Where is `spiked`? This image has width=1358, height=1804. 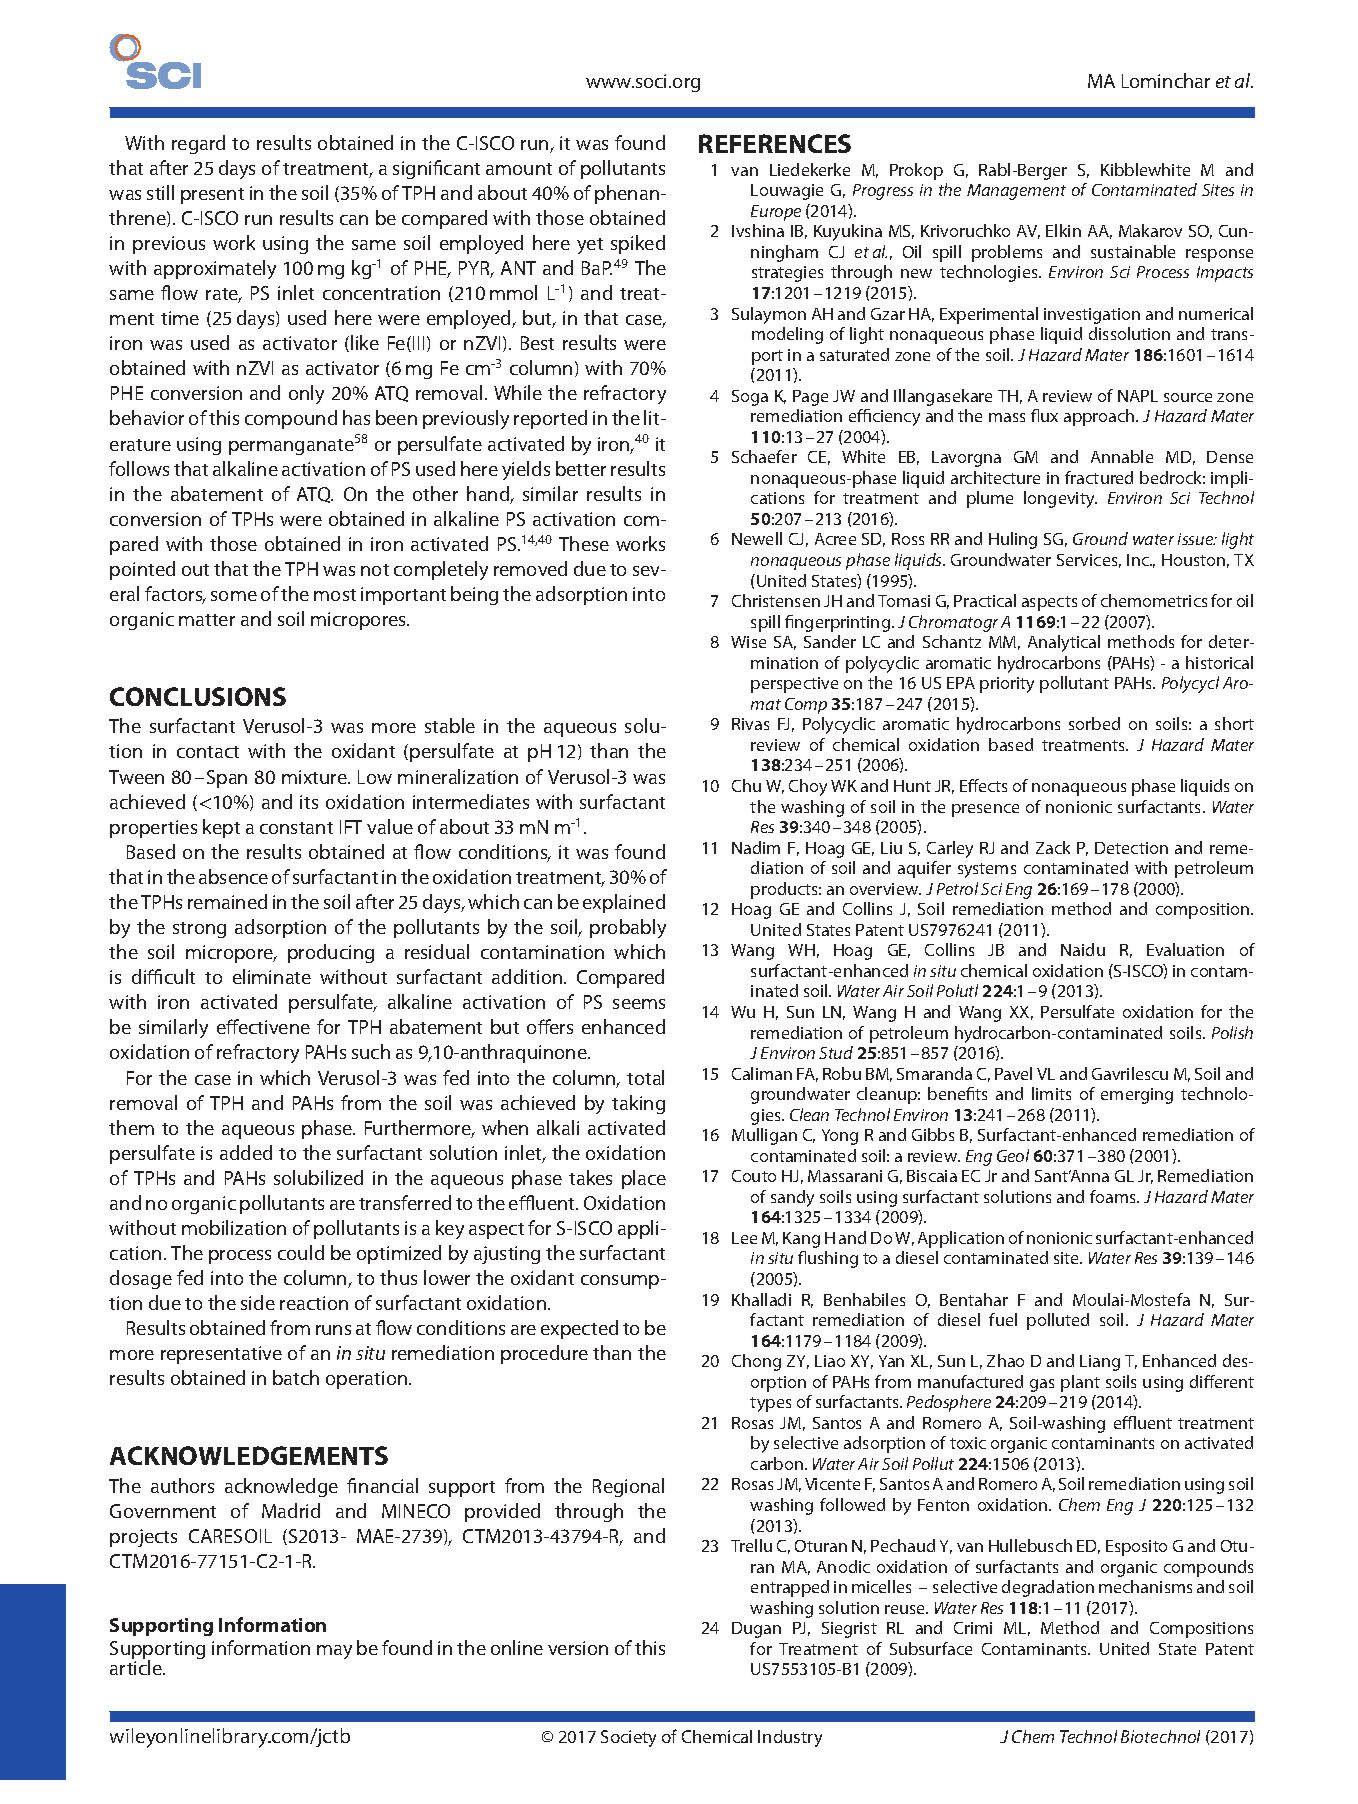
spiked is located at coordinates (638, 244).
